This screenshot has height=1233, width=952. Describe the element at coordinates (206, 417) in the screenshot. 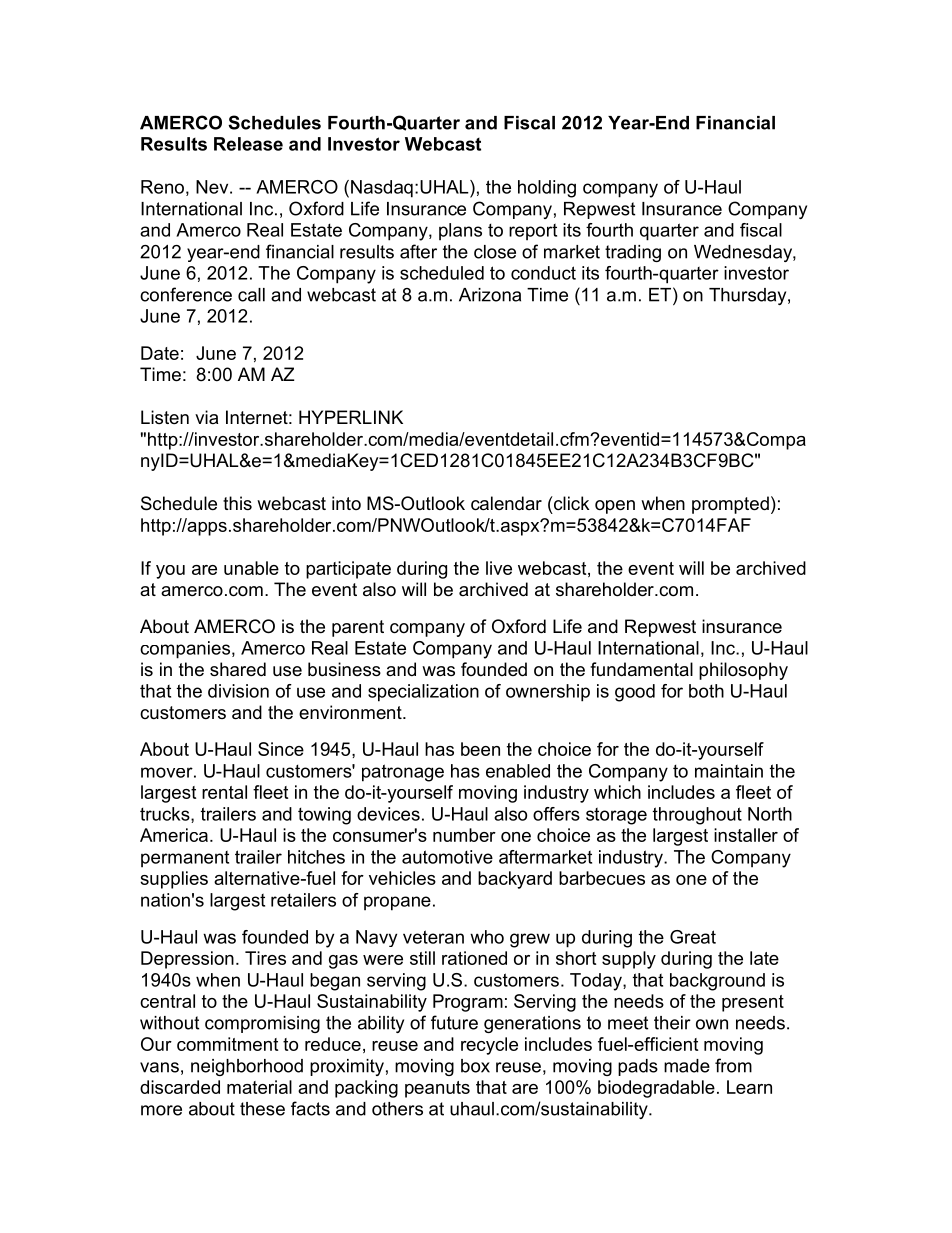

I see `via` at that location.
